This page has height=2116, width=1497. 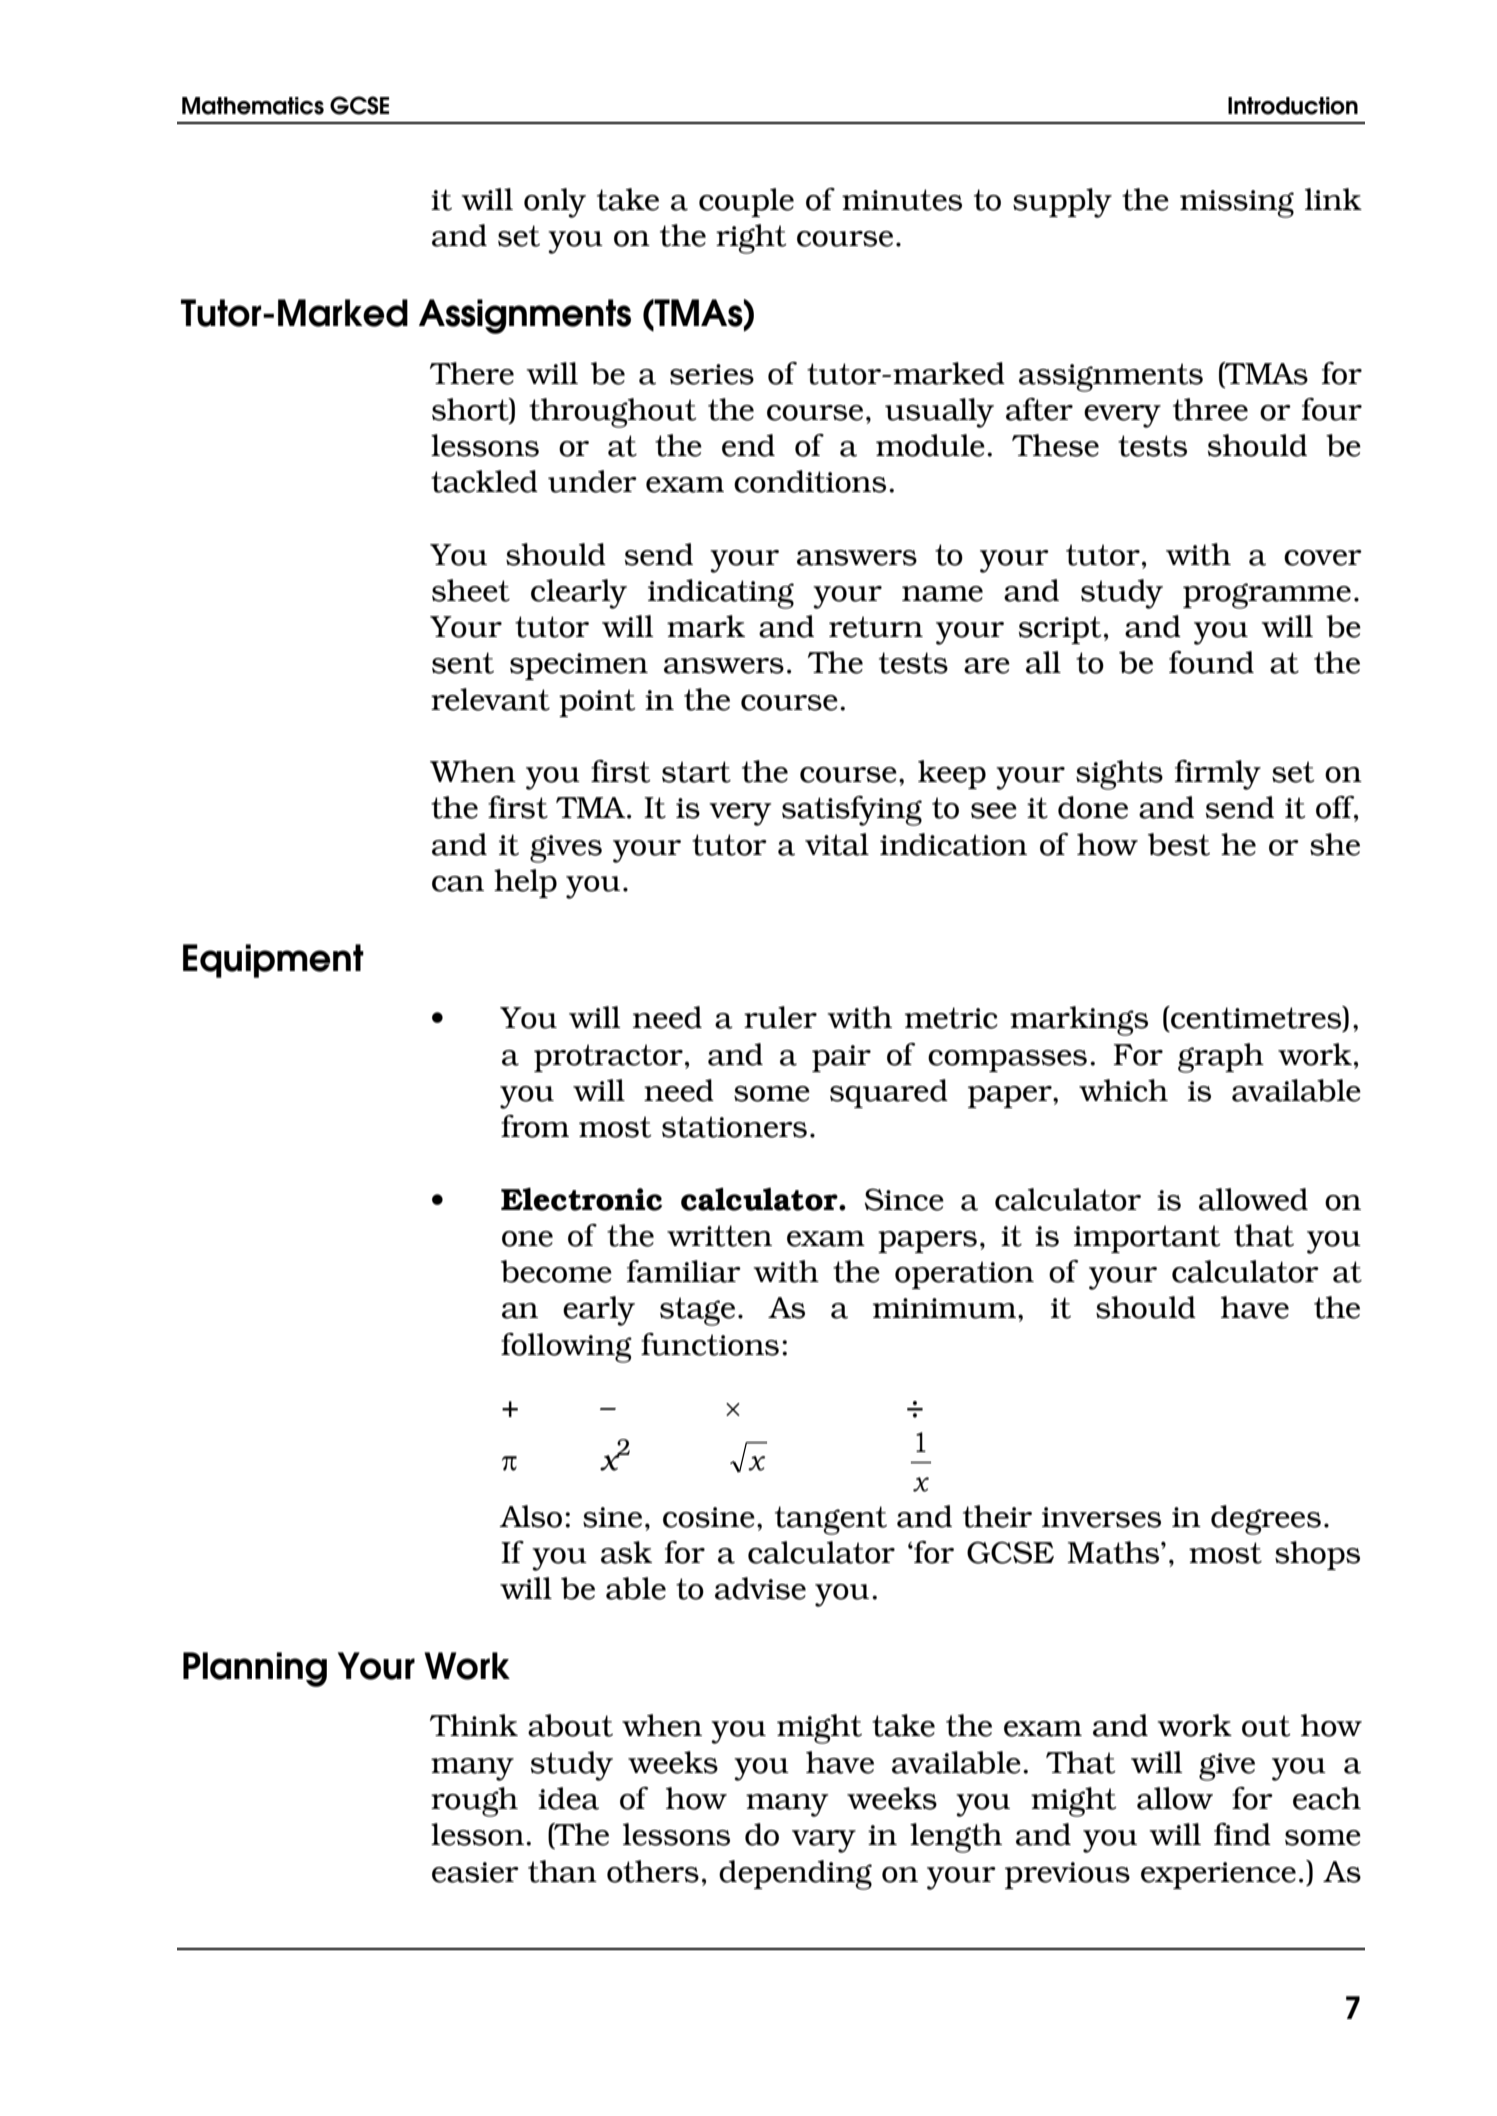 What do you see at coordinates (253, 106) in the page?
I see `Mathematics` at bounding box center [253, 106].
